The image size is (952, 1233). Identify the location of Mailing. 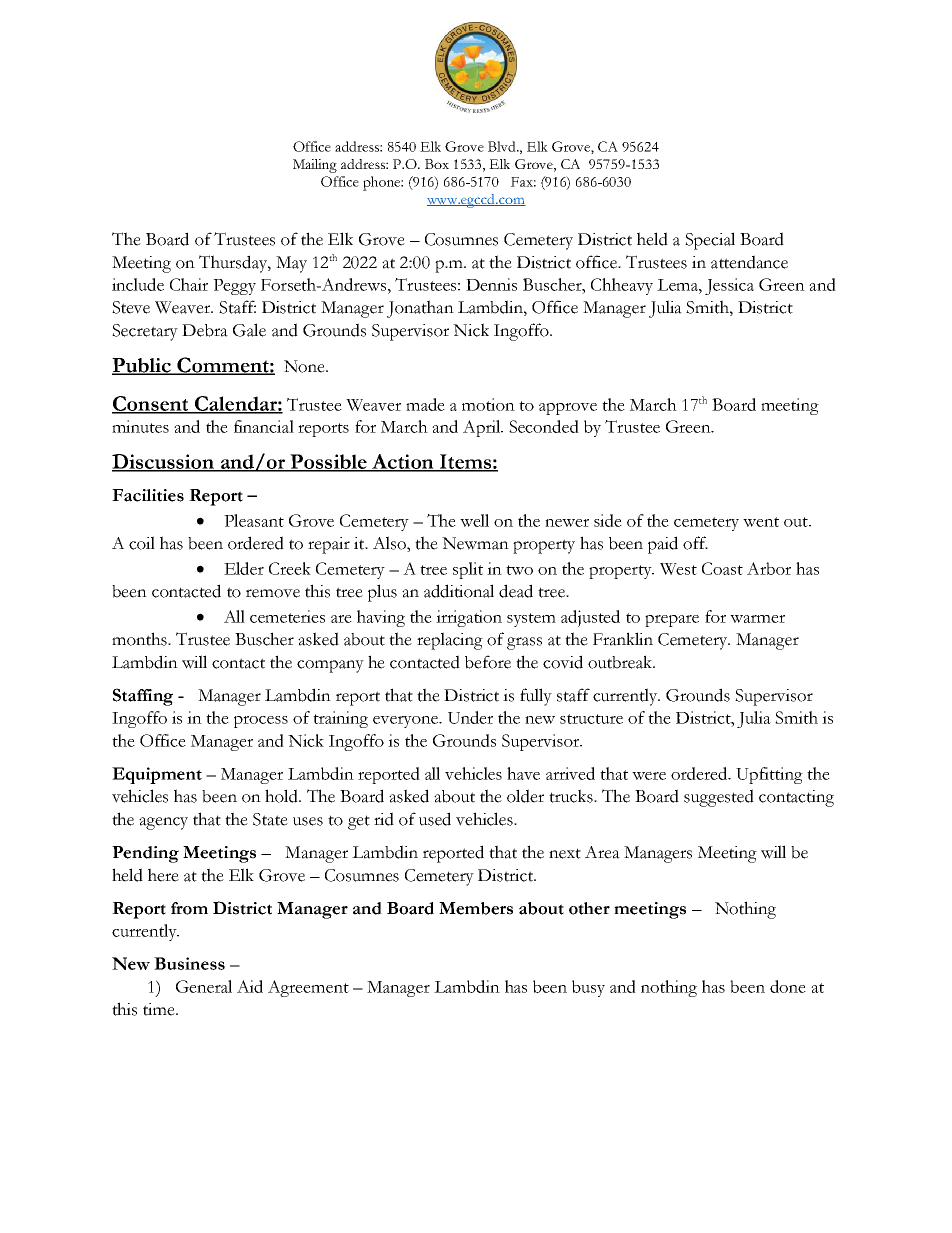
(315, 166).
